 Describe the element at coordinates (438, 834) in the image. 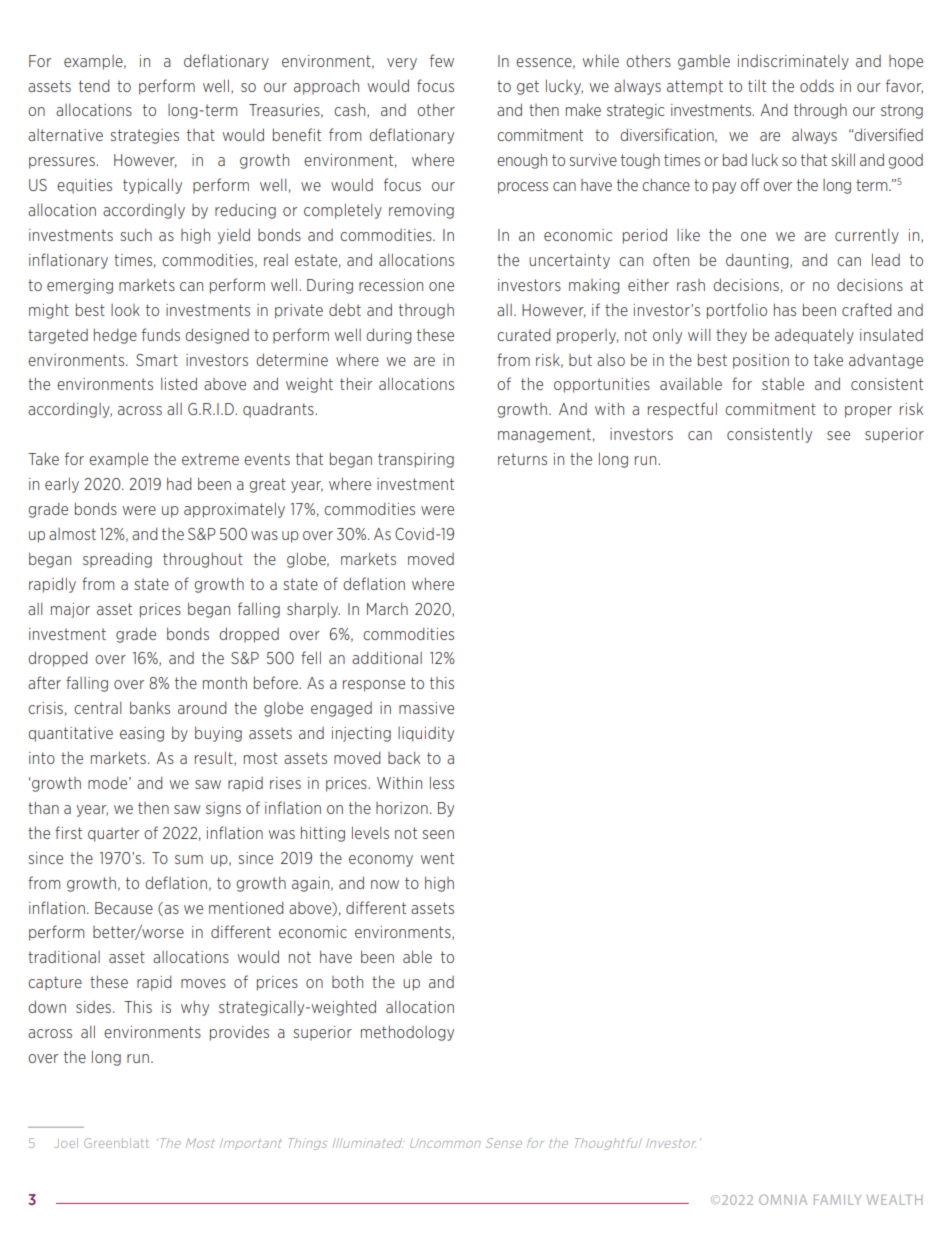

I see `seen` at that location.
